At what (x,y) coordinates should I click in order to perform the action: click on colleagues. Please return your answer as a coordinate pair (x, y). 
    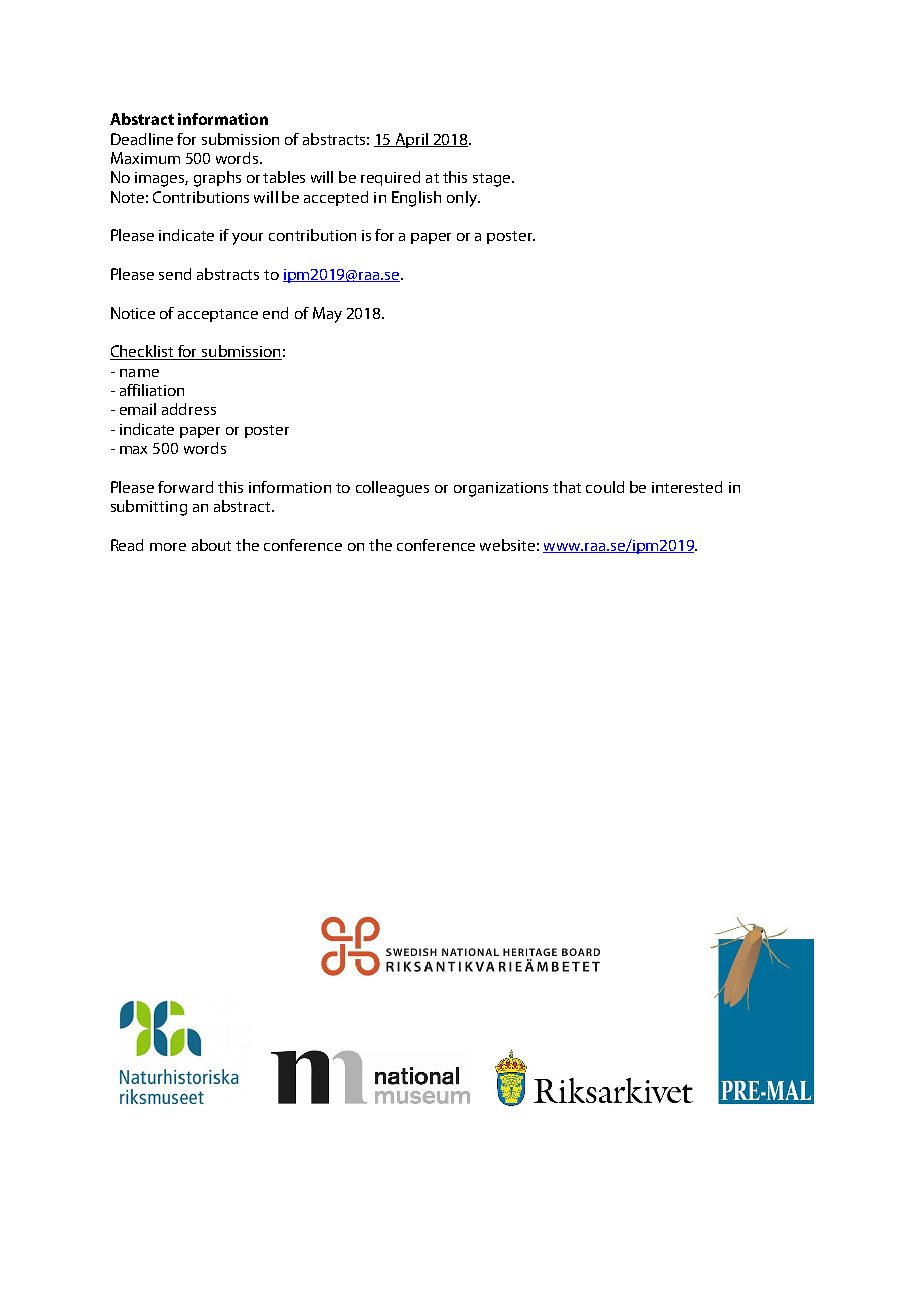
    Looking at the image, I should click on (392, 489).
